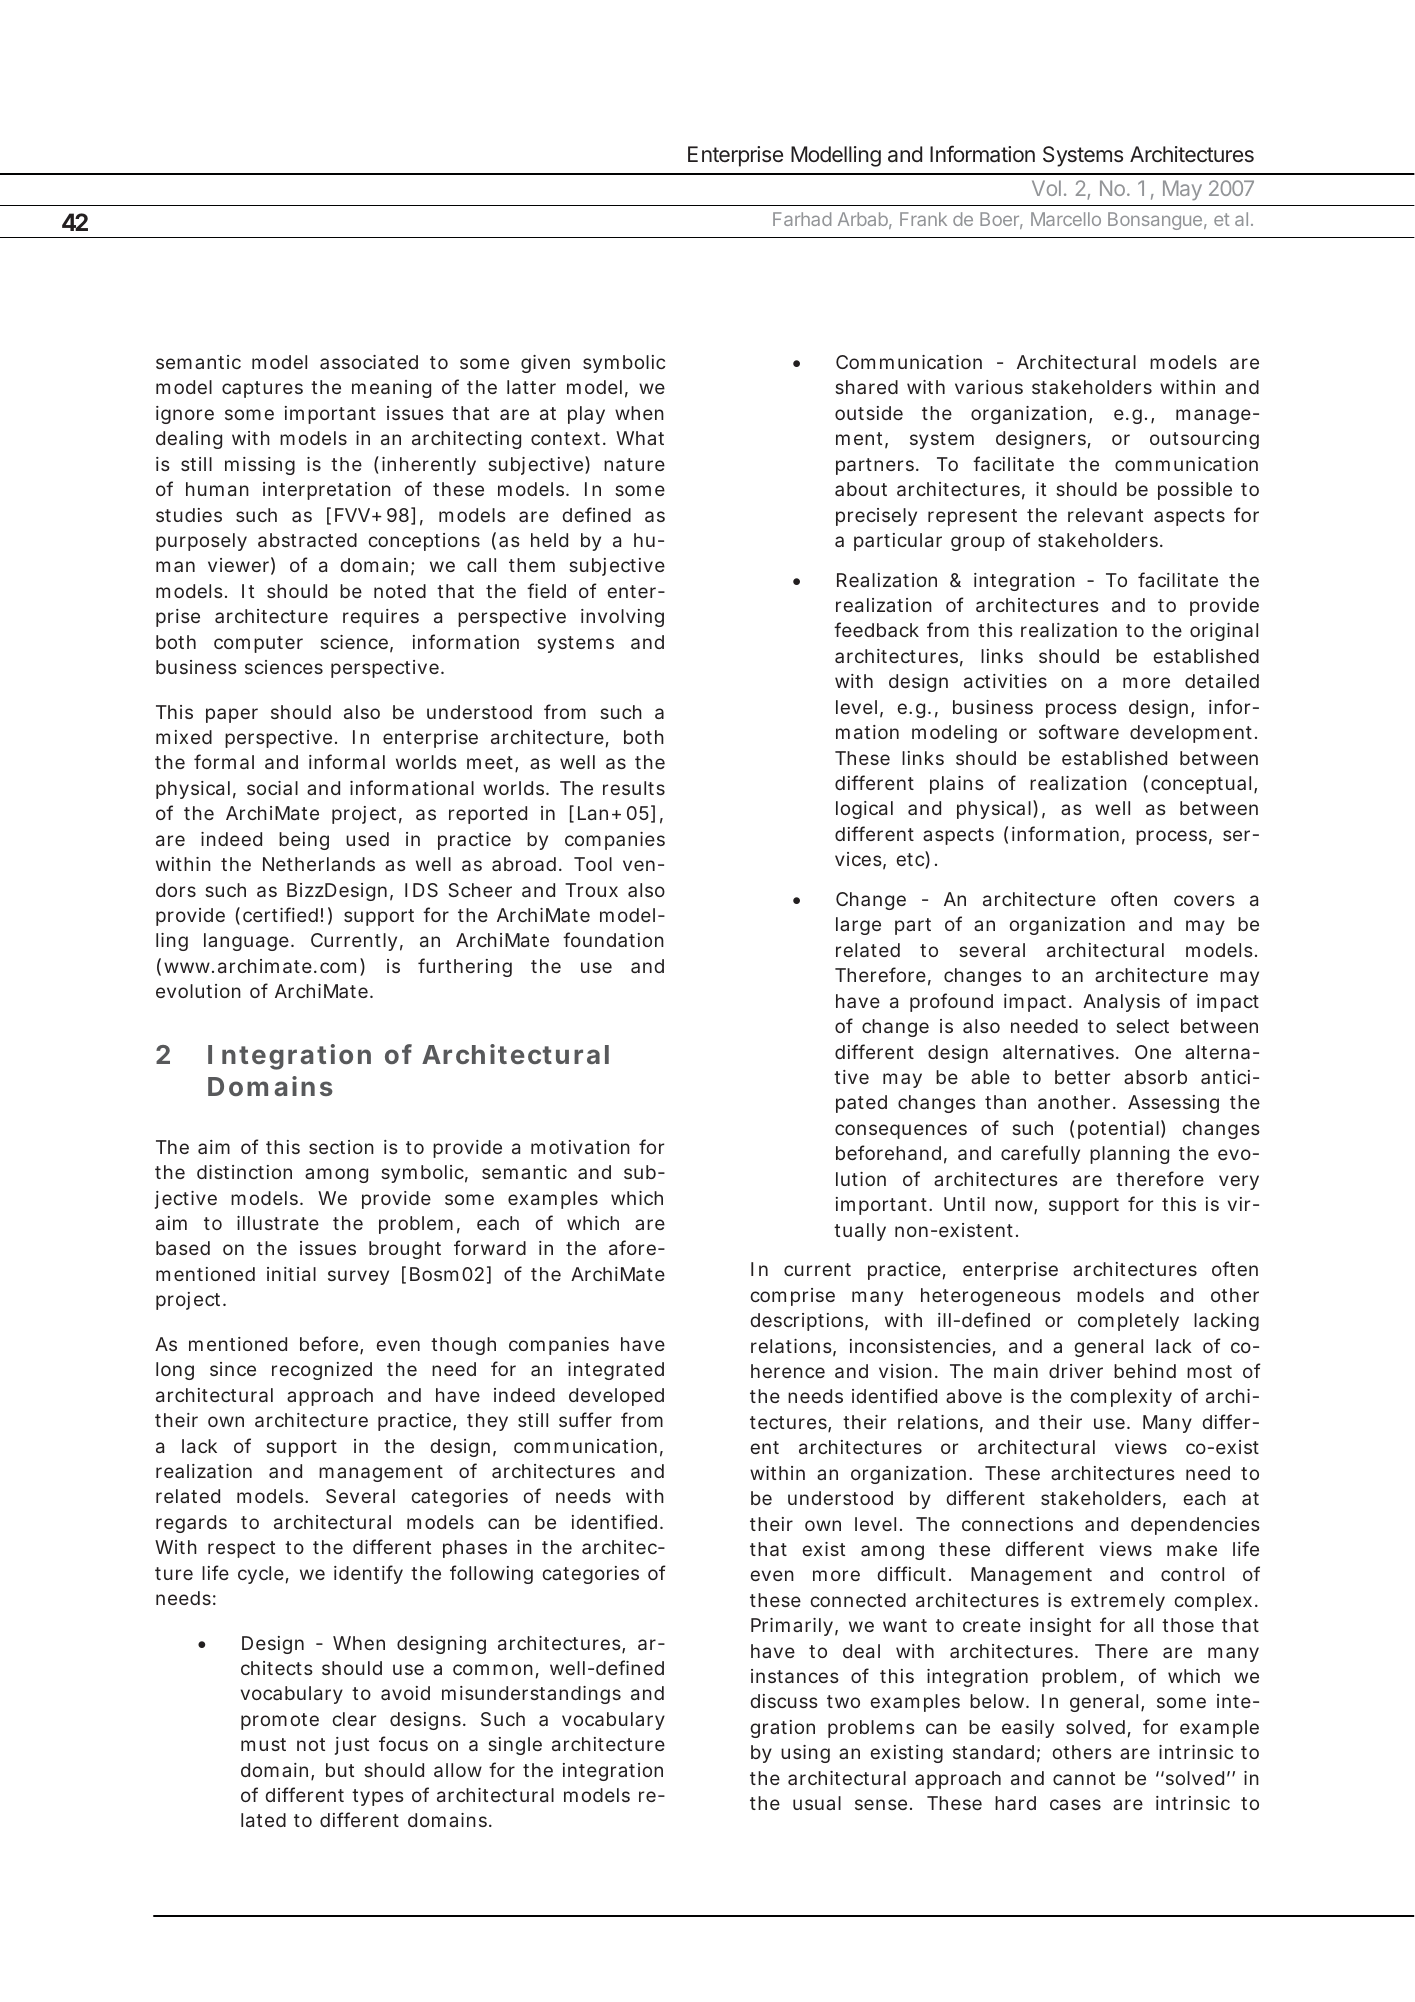 The image size is (1415, 2002). I want to click on conceptual, so click(1201, 785).
